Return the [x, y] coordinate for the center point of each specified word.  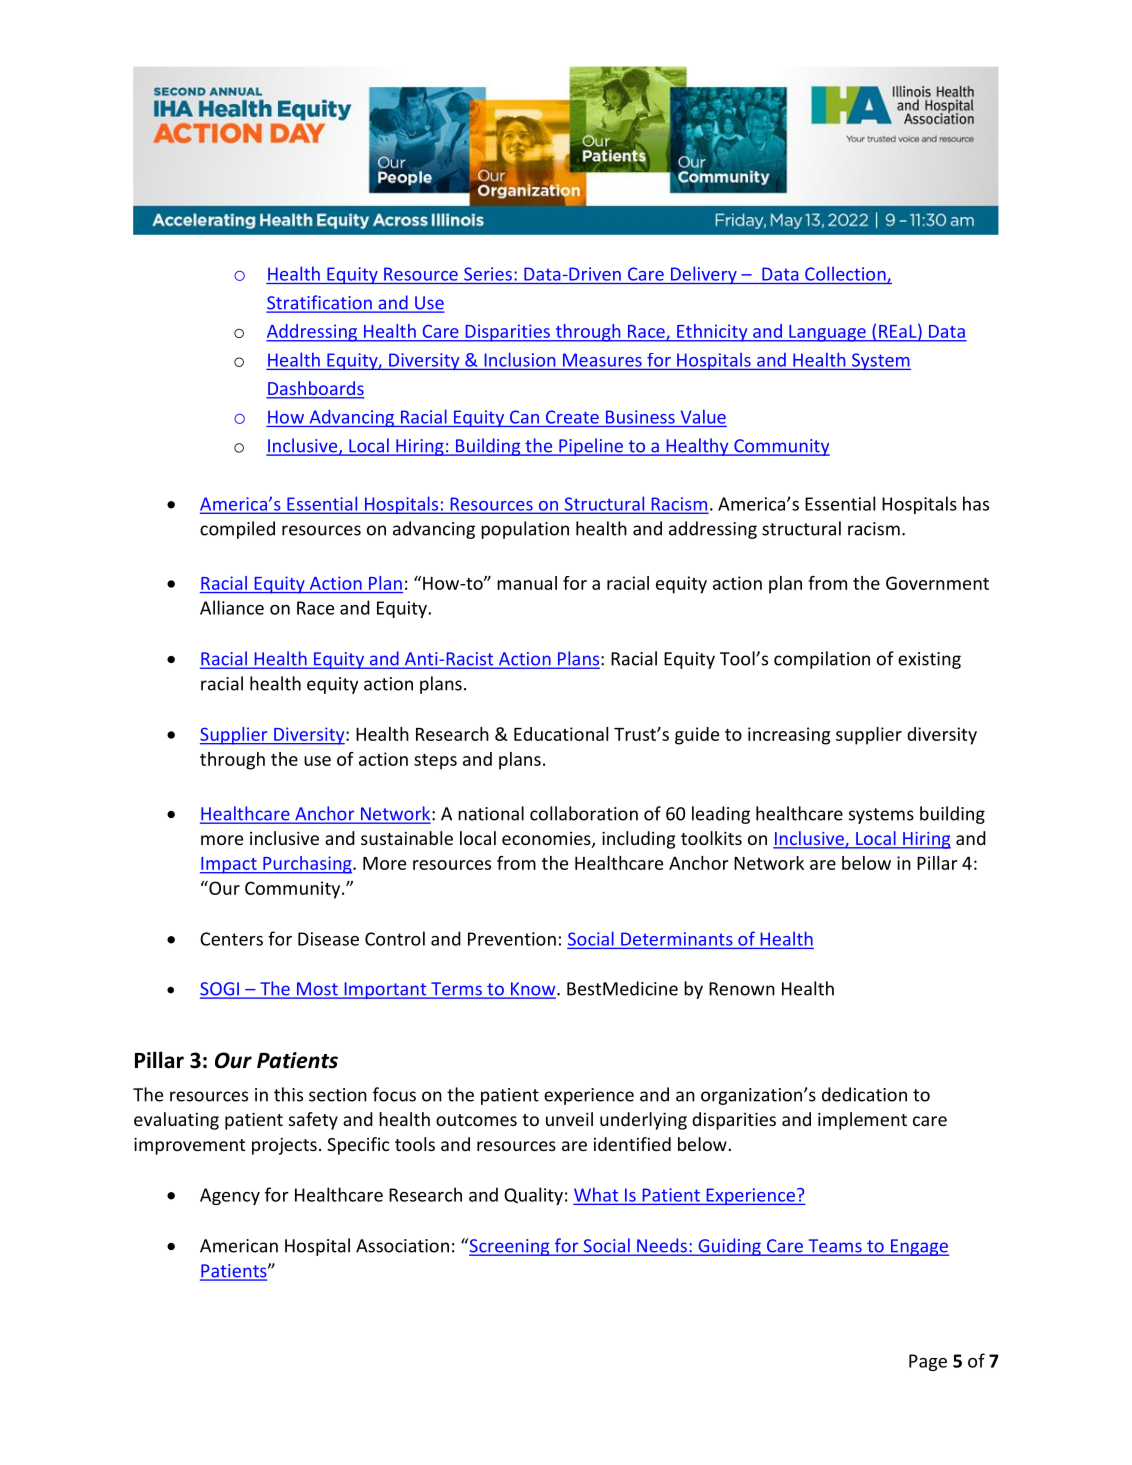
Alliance [232, 607]
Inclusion [520, 359]
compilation [822, 660]
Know [533, 990]
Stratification [320, 303]
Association [402, 1246]
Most [317, 990]
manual [527, 583]
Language [827, 333]
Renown [742, 989]
